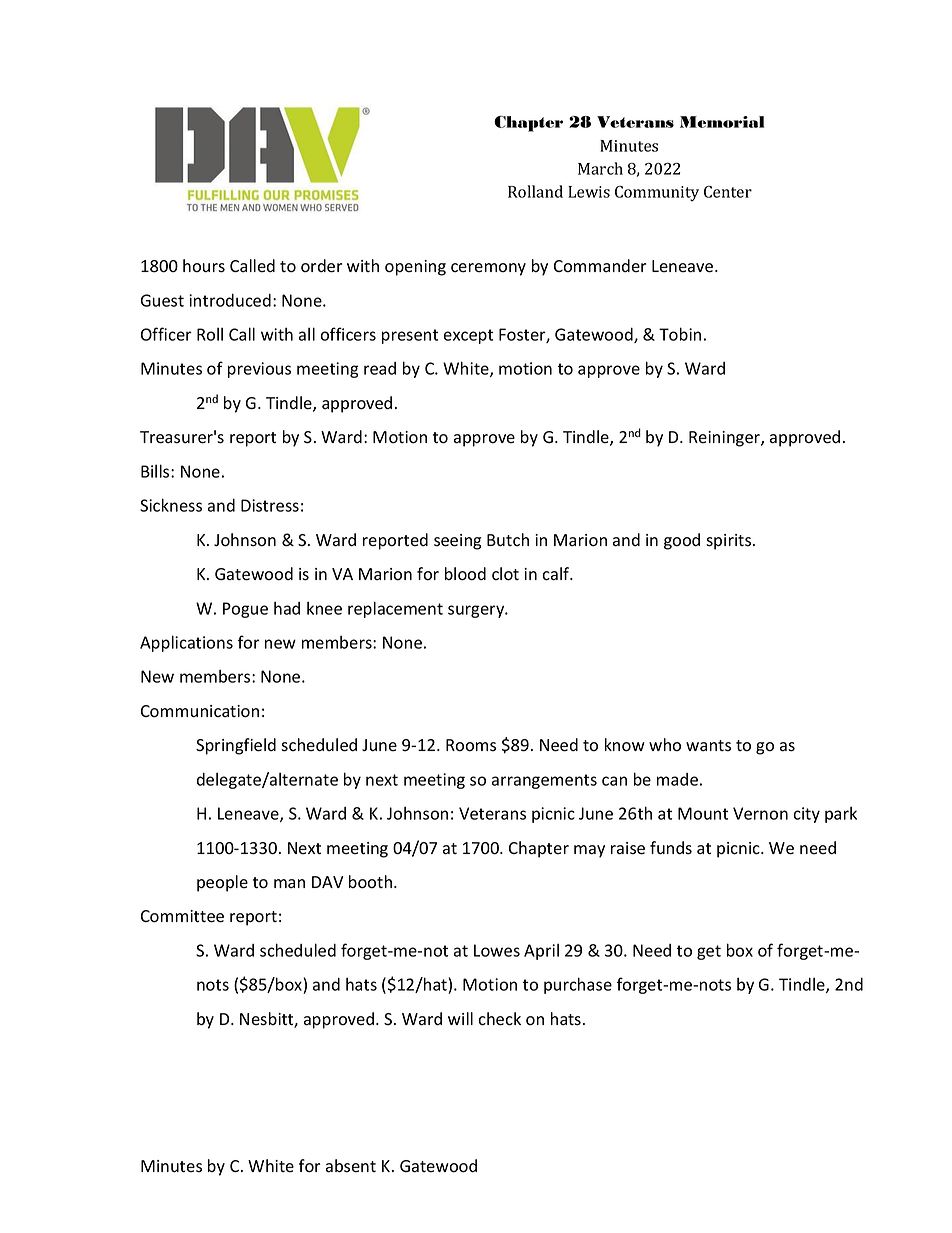 Image resolution: width=952 pixels, height=1233 pixels. I want to click on previous, so click(259, 370).
